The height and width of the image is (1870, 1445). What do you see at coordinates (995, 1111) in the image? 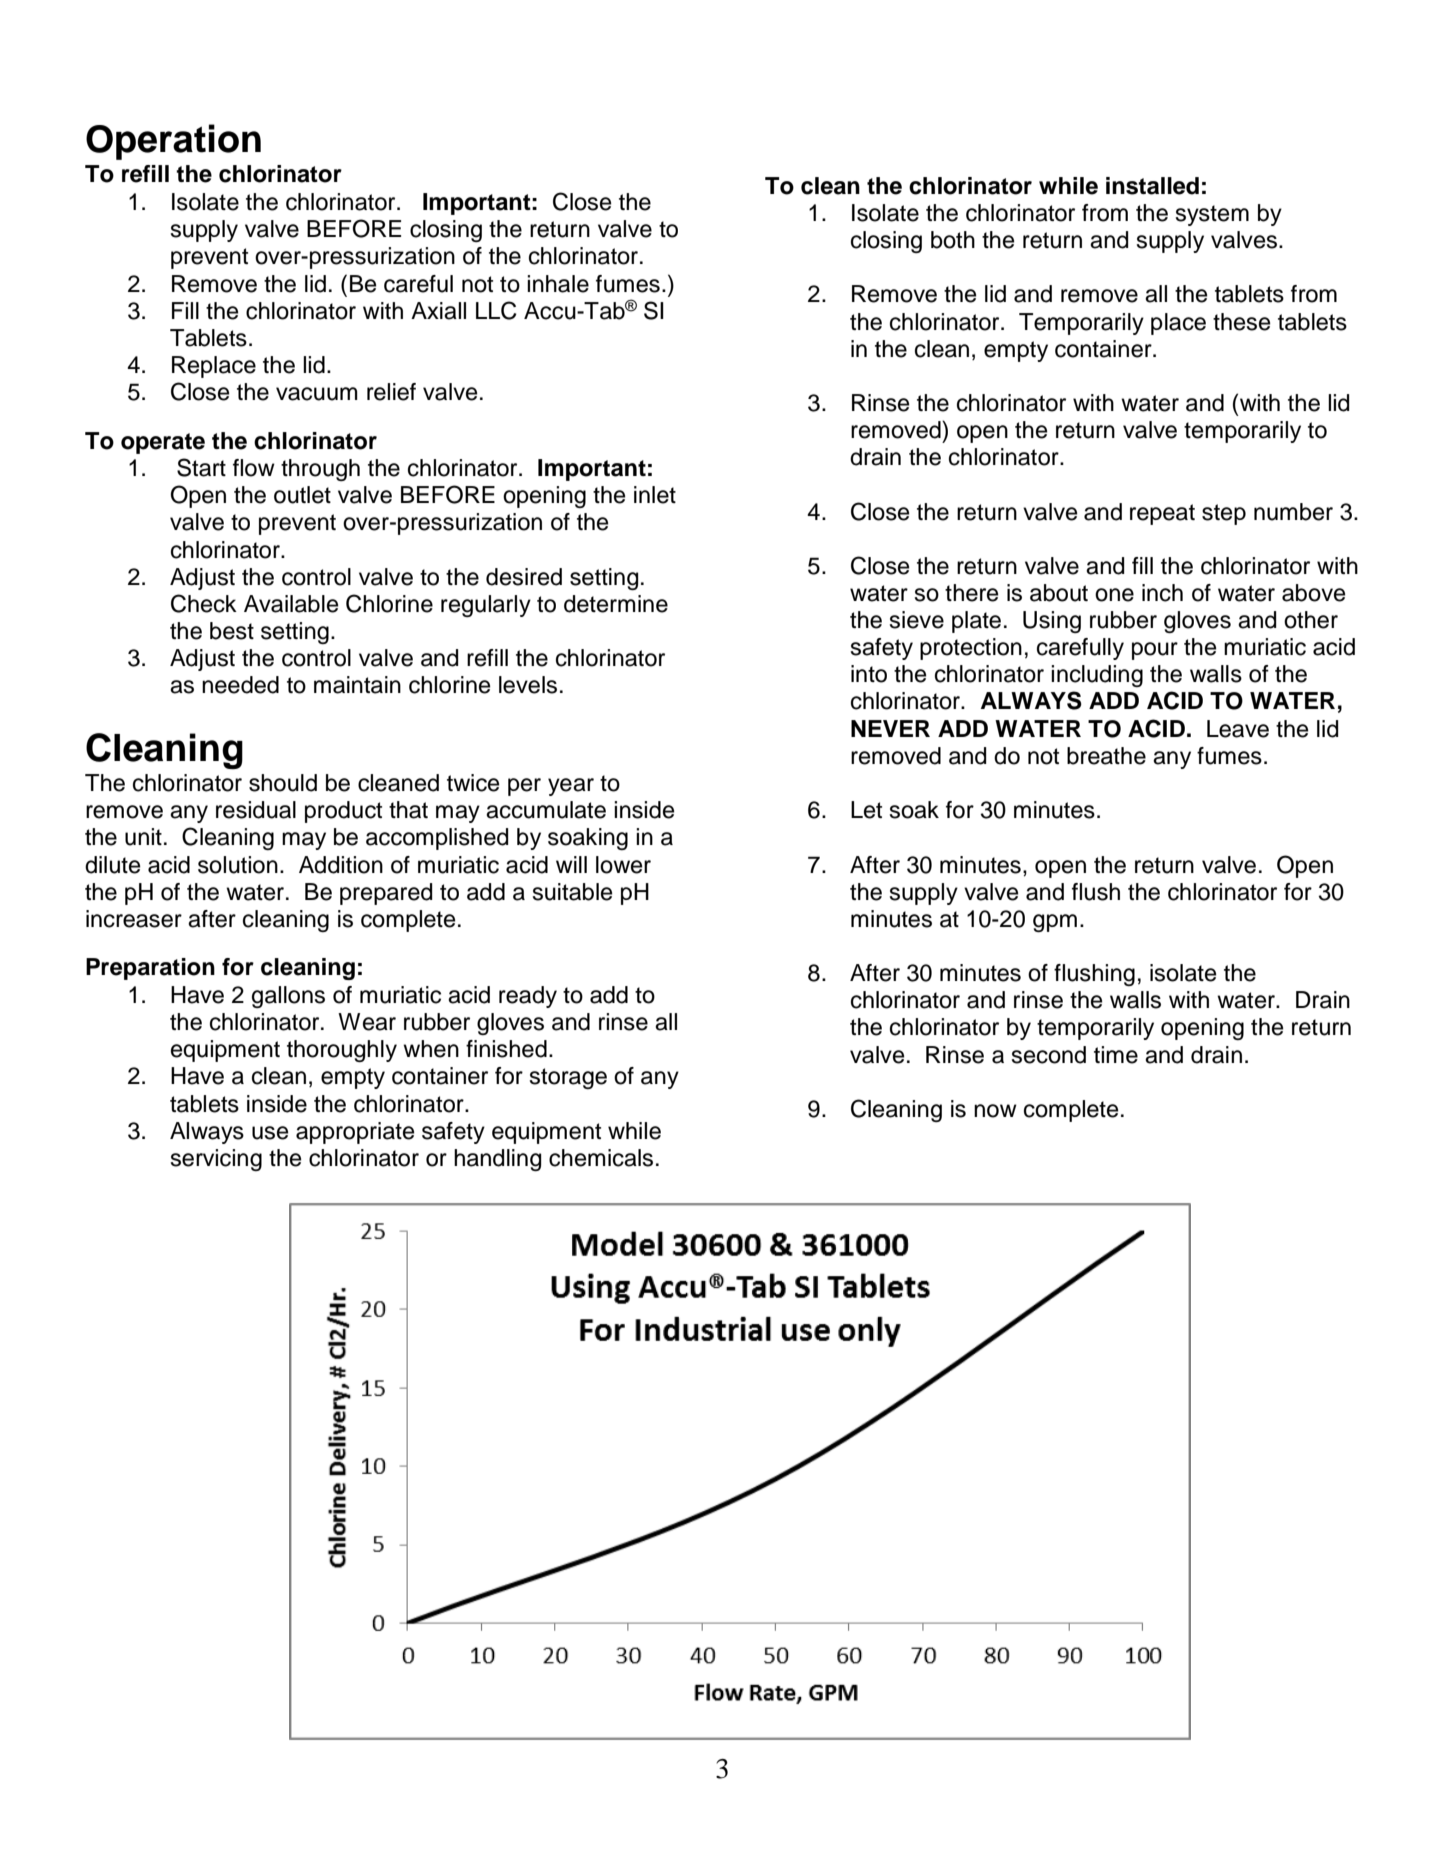
I see `now` at bounding box center [995, 1111].
